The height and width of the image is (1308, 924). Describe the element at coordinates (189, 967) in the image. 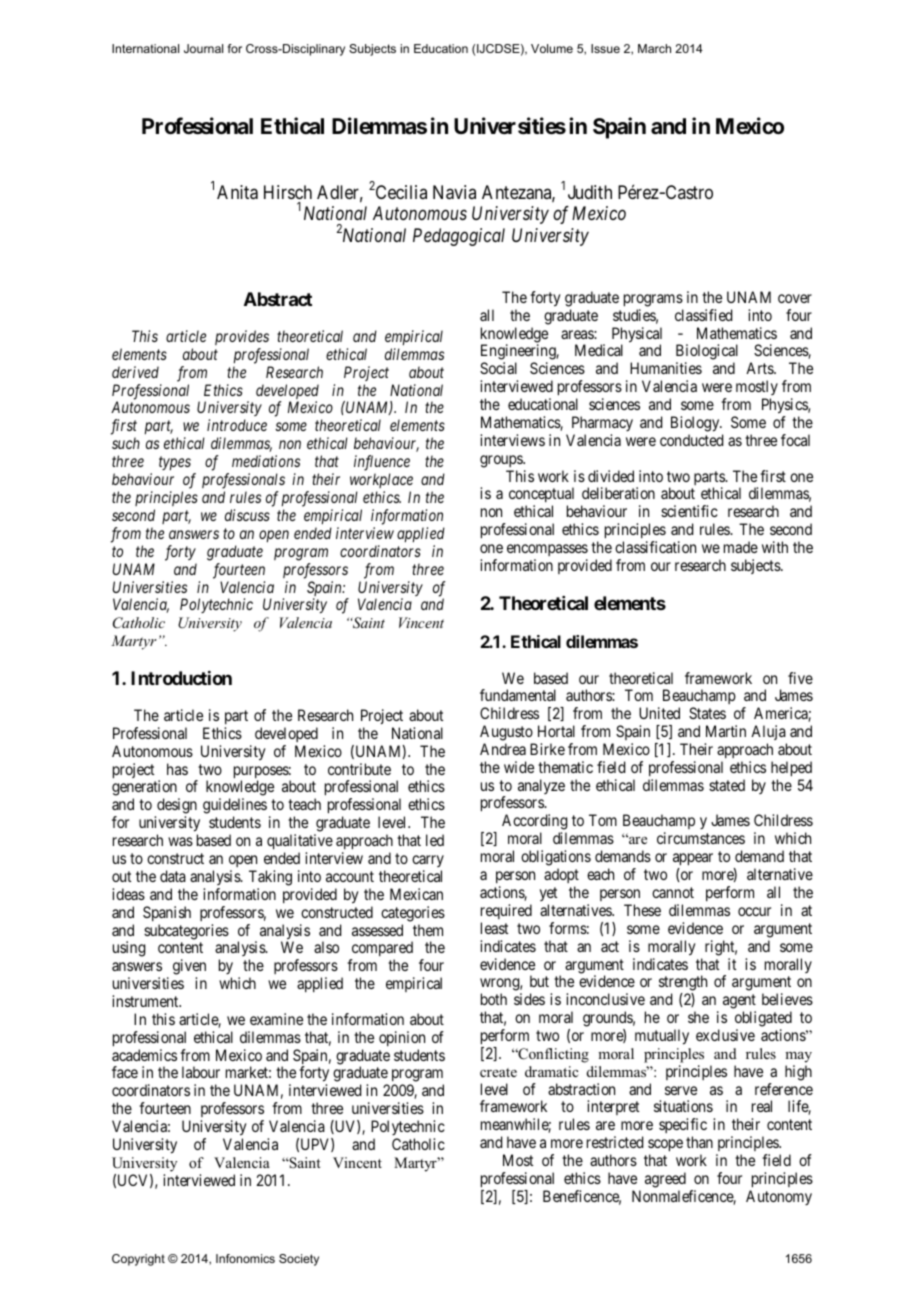

I see `given` at that location.
